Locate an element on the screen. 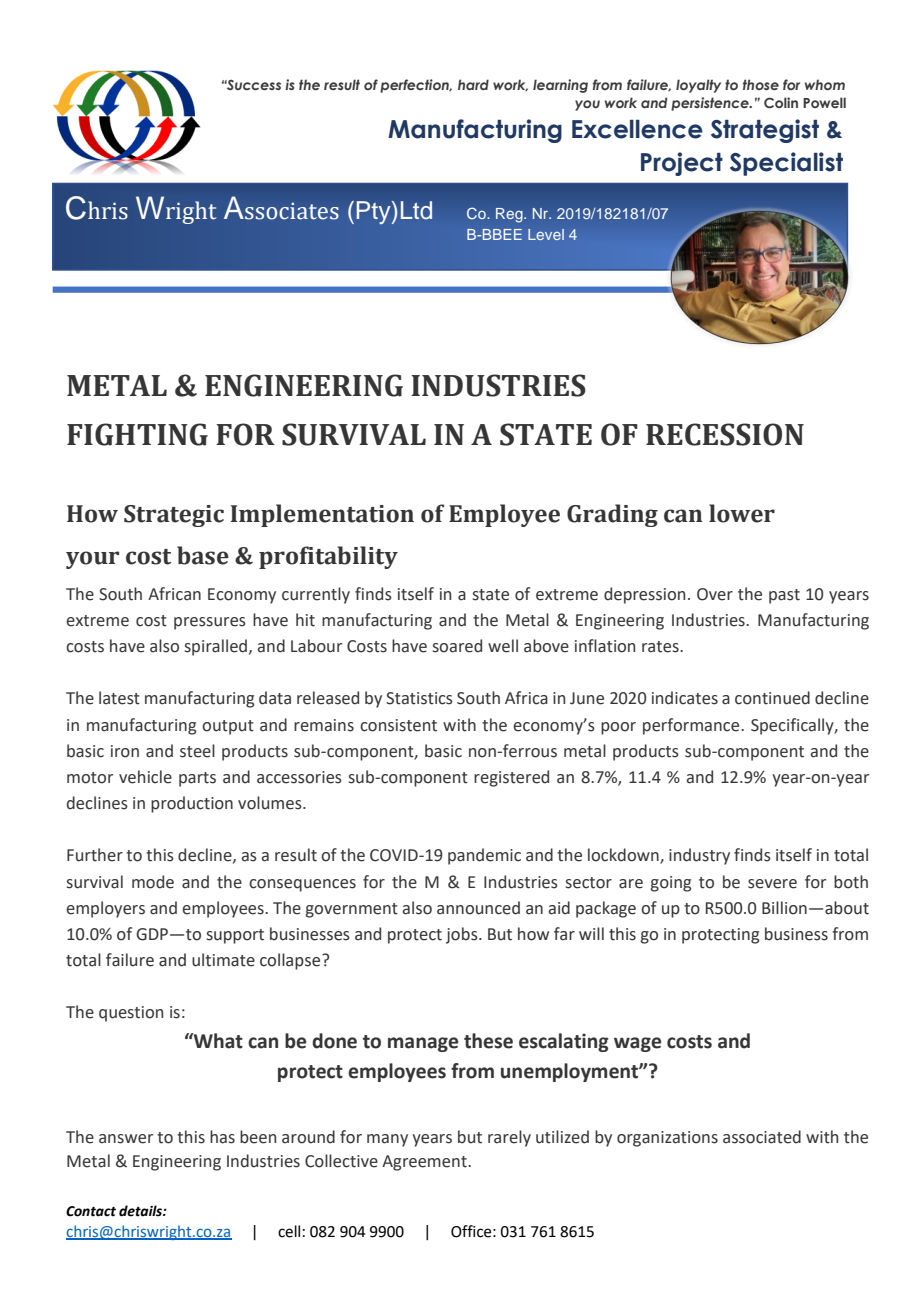  associated is located at coordinates (762, 1137).
